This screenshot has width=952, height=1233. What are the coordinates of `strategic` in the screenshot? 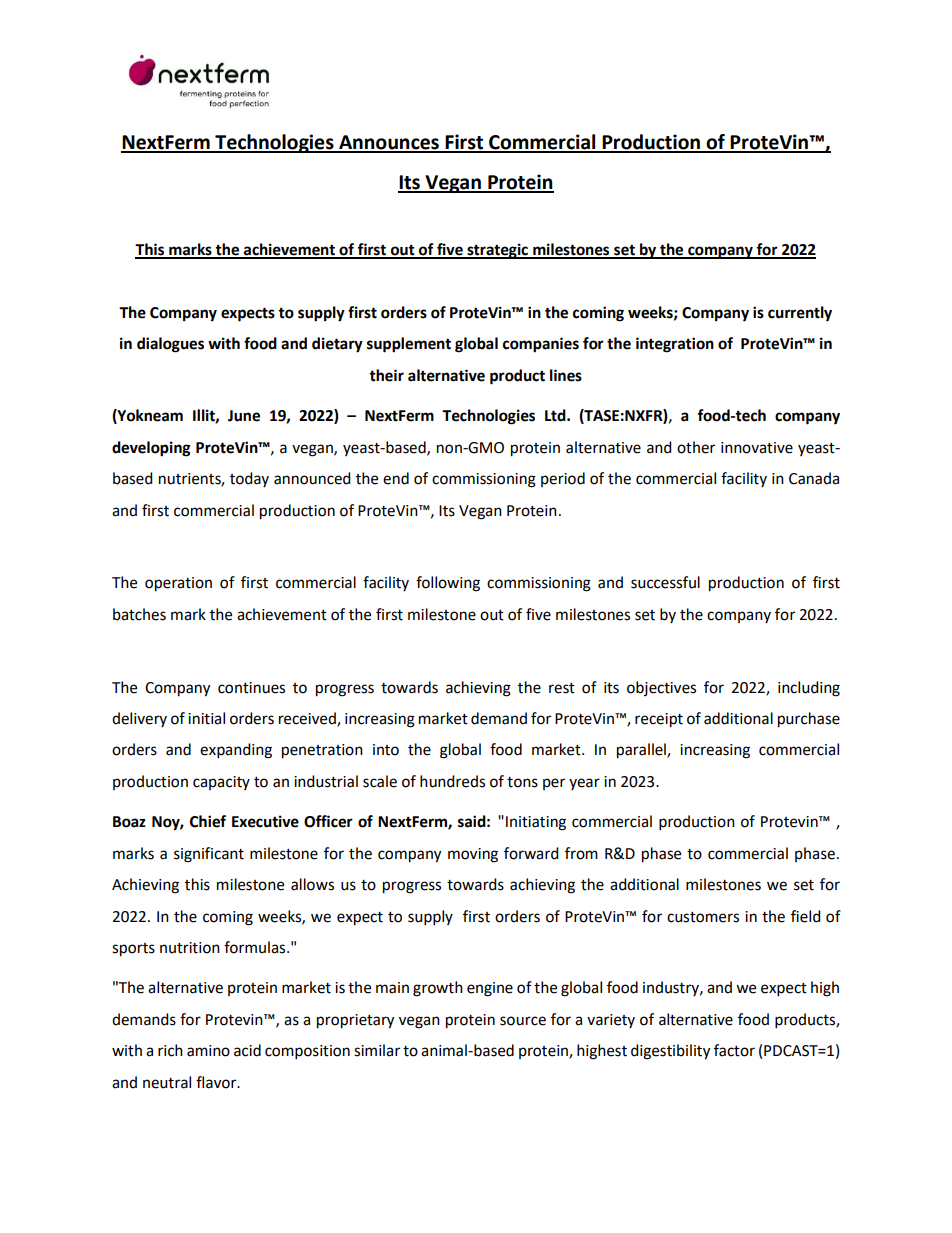 It's located at (497, 251).
